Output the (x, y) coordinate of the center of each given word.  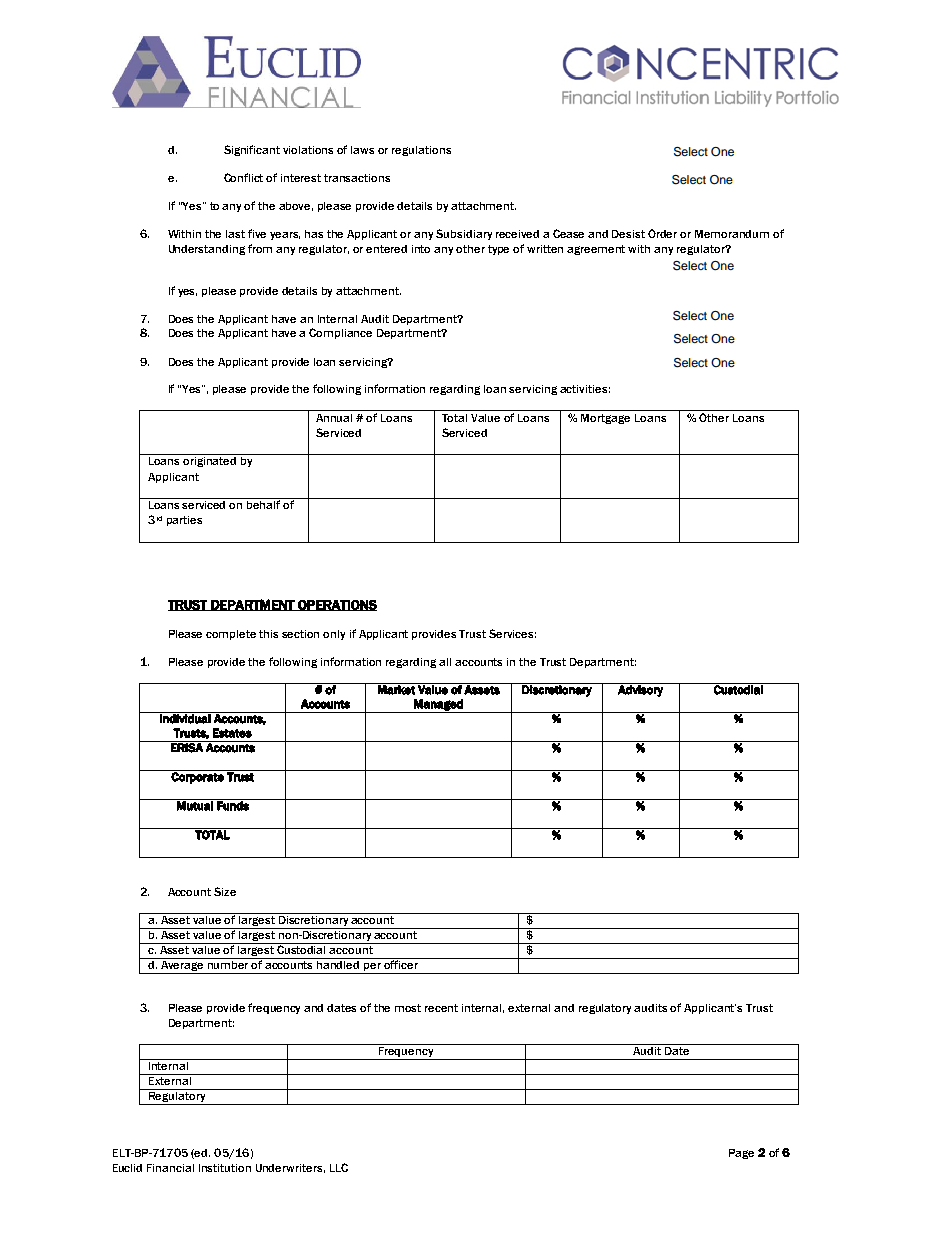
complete (231, 635)
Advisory (640, 690)
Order (662, 233)
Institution (225, 1168)
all (445, 662)
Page (741, 1154)
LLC (339, 1167)
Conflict (243, 177)
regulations (421, 151)
